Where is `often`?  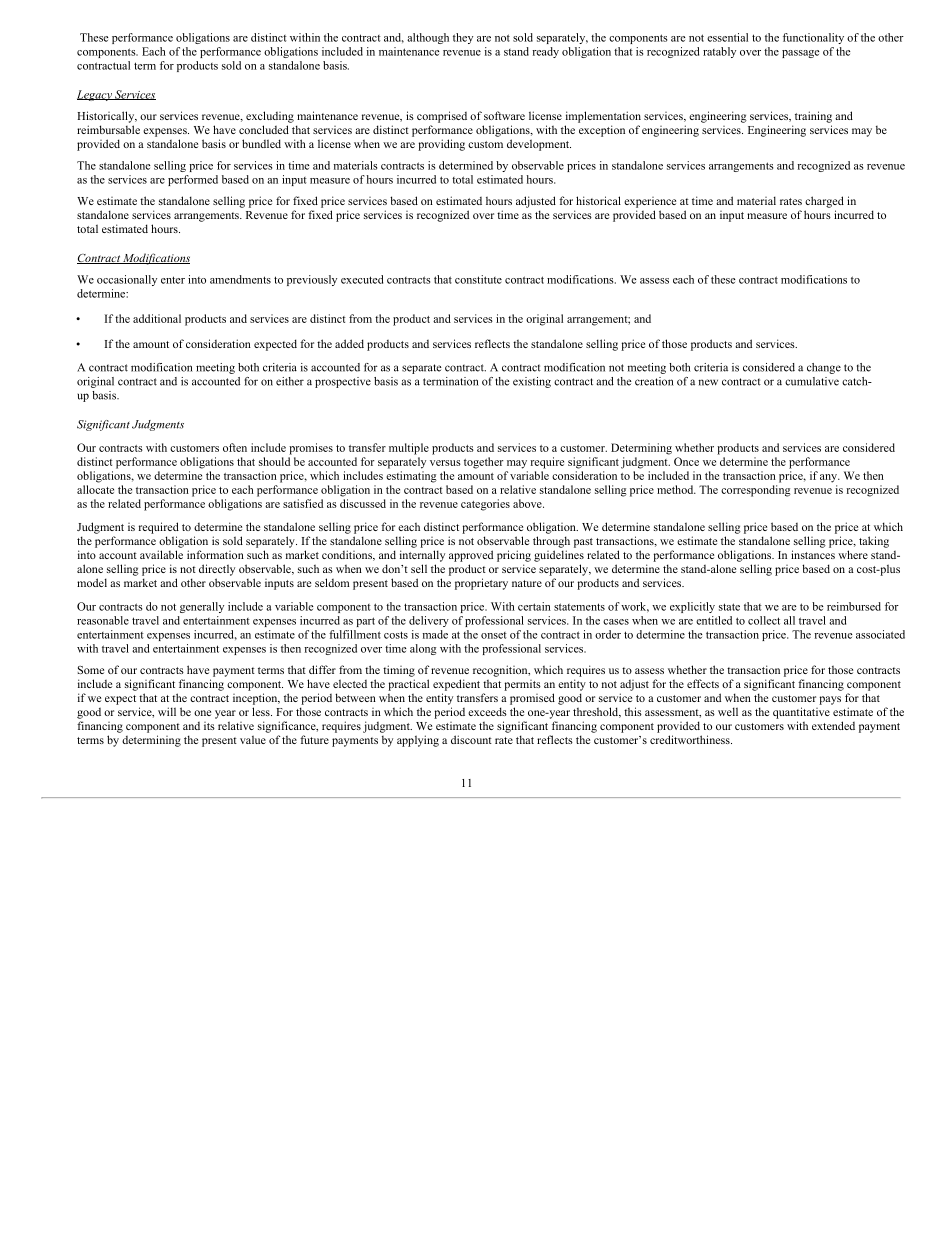
often is located at coordinates (235, 447).
